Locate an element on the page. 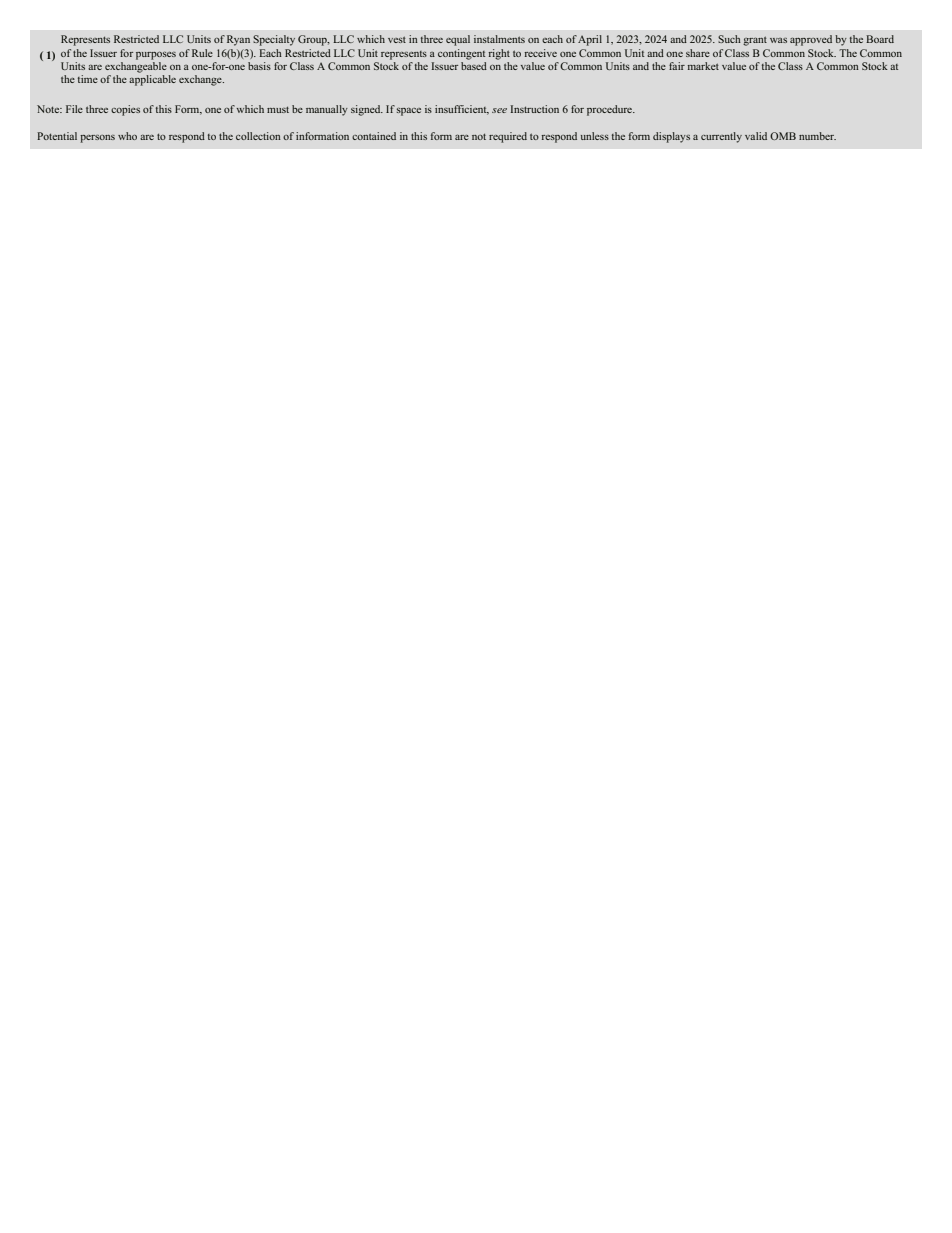 The image size is (952, 1233). who is located at coordinates (127, 136).
